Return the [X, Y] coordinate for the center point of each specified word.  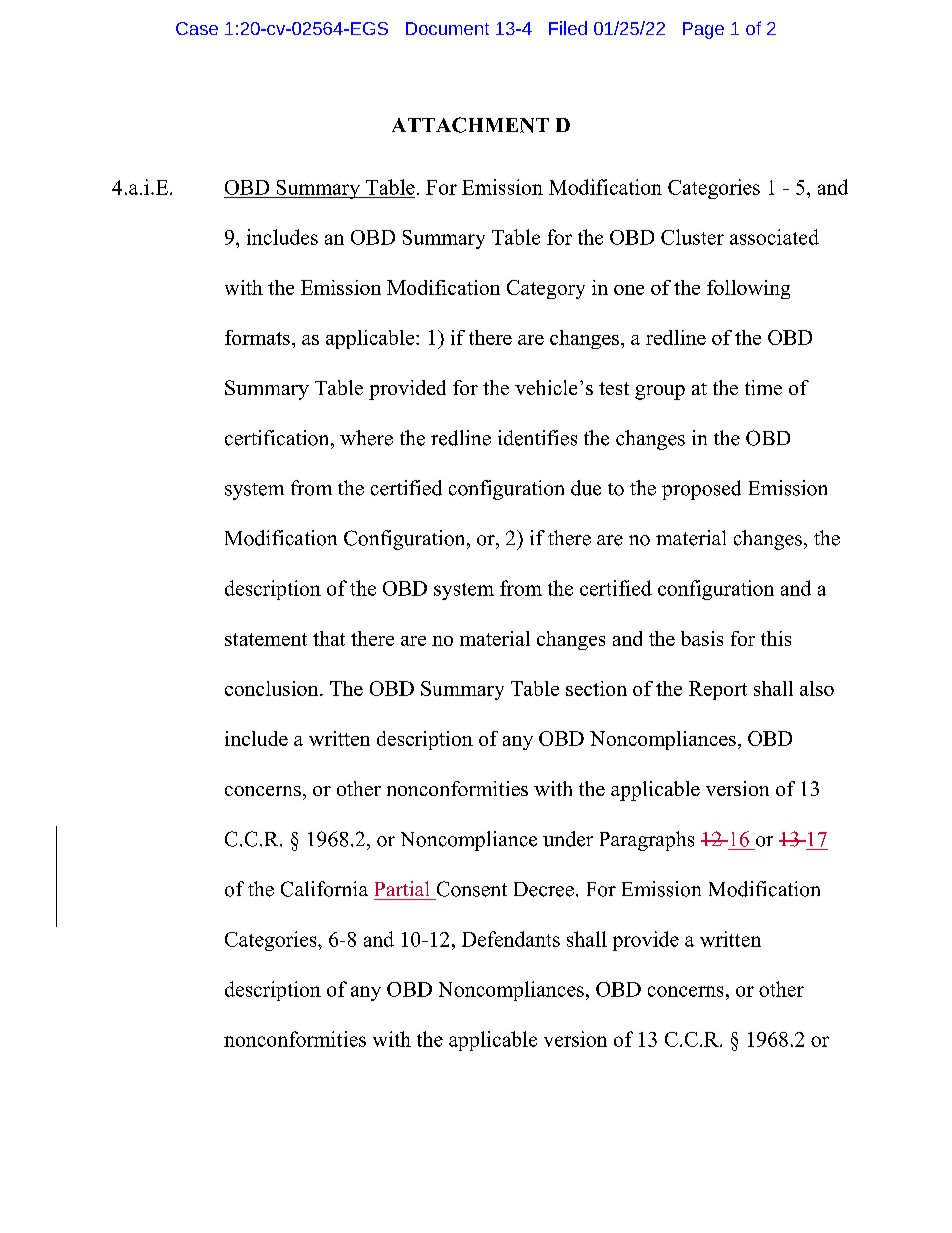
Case [197, 28]
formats [257, 337]
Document [447, 28]
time [763, 387]
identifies [537, 438]
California [324, 889]
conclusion [273, 688]
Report [718, 690]
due [586, 488]
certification [278, 438]
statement [266, 639]
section [596, 688]
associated [774, 237]
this [776, 638]
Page [703, 30]
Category [546, 289]
